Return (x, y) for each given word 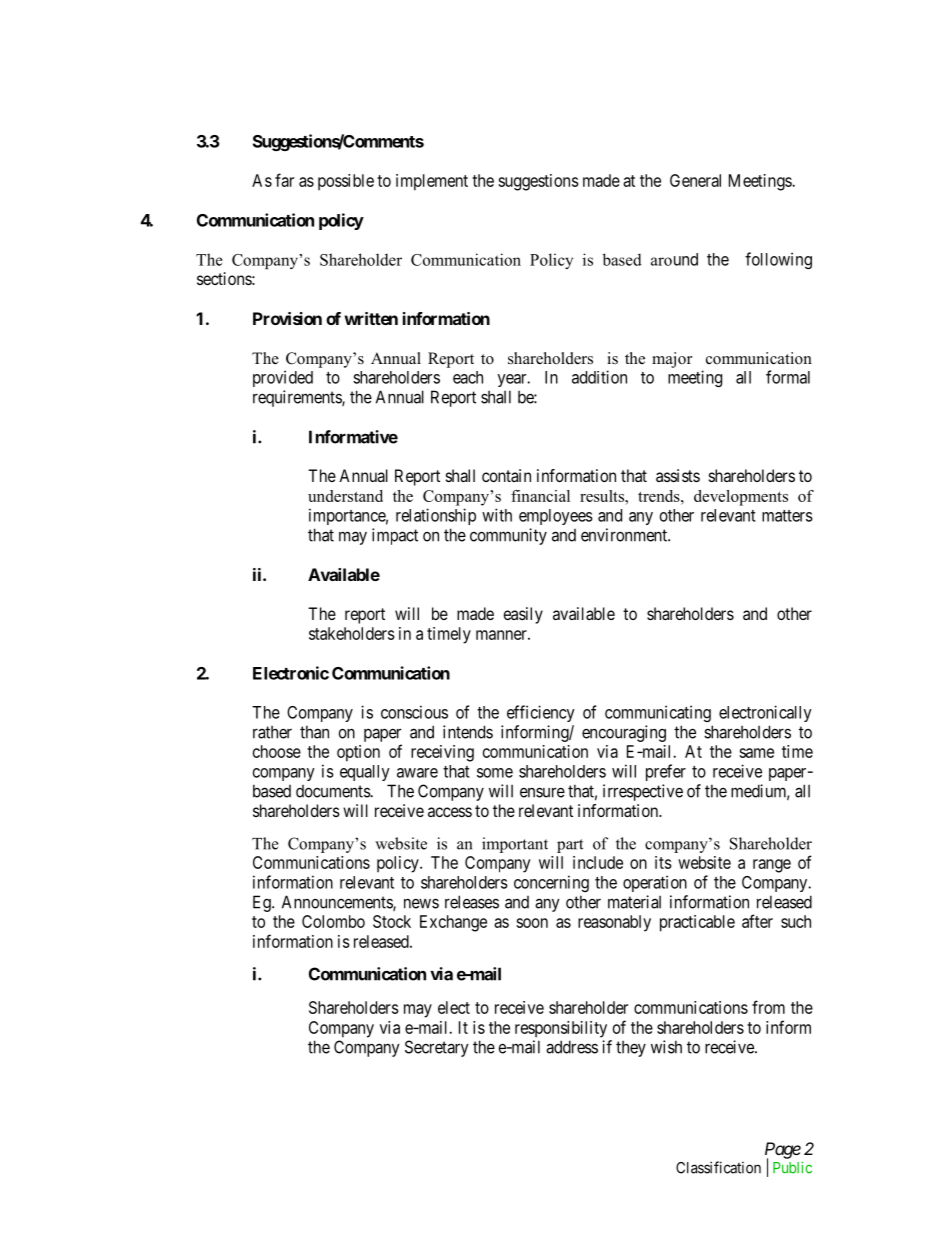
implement (432, 182)
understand (345, 496)
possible (346, 182)
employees (556, 517)
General (695, 180)
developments (741, 498)
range (772, 866)
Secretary (437, 1048)
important (515, 845)
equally (365, 773)
